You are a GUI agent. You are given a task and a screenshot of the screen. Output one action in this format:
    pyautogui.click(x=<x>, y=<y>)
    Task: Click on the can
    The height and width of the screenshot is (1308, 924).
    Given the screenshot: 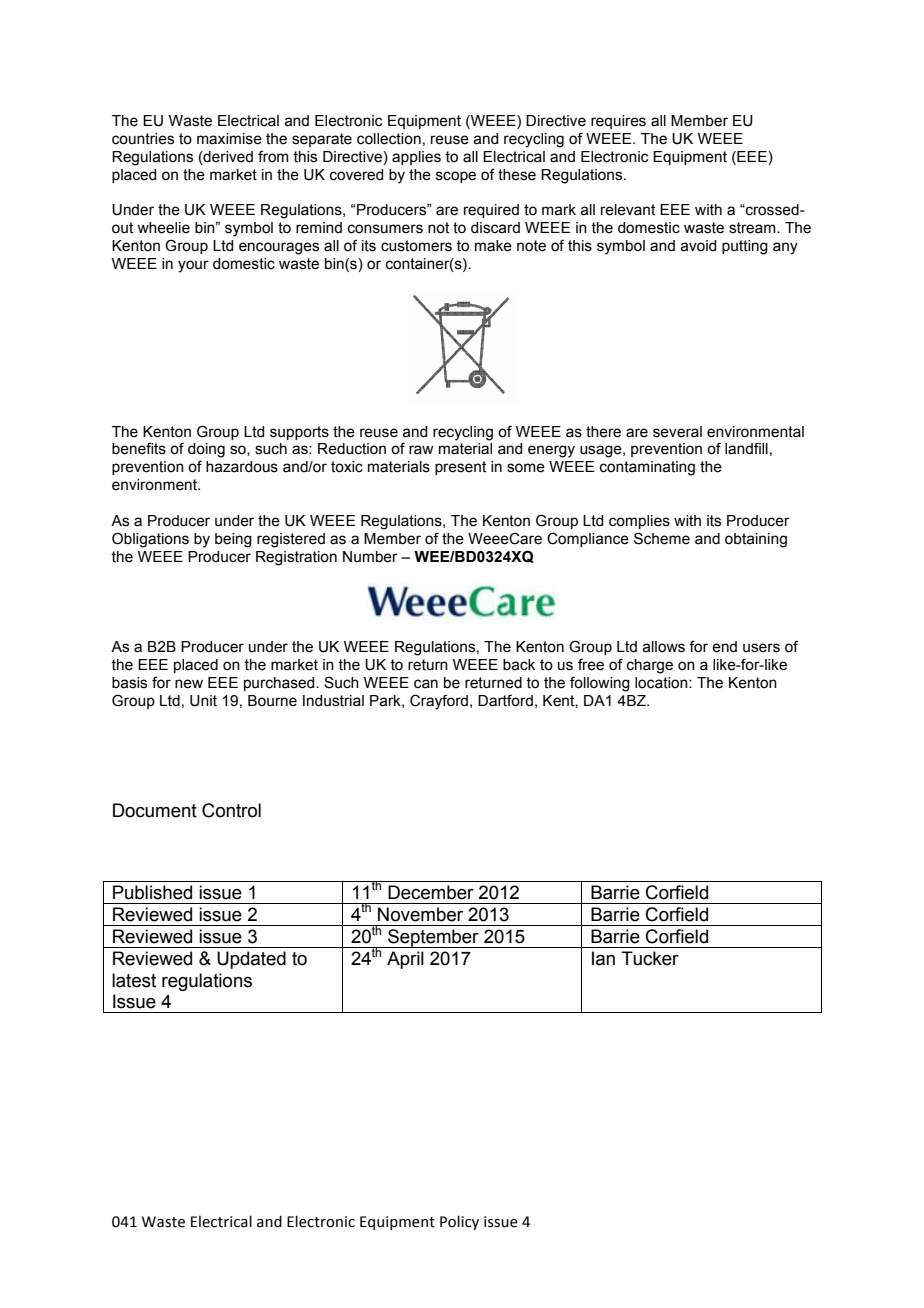 What is the action you would take?
    pyautogui.click(x=426, y=684)
